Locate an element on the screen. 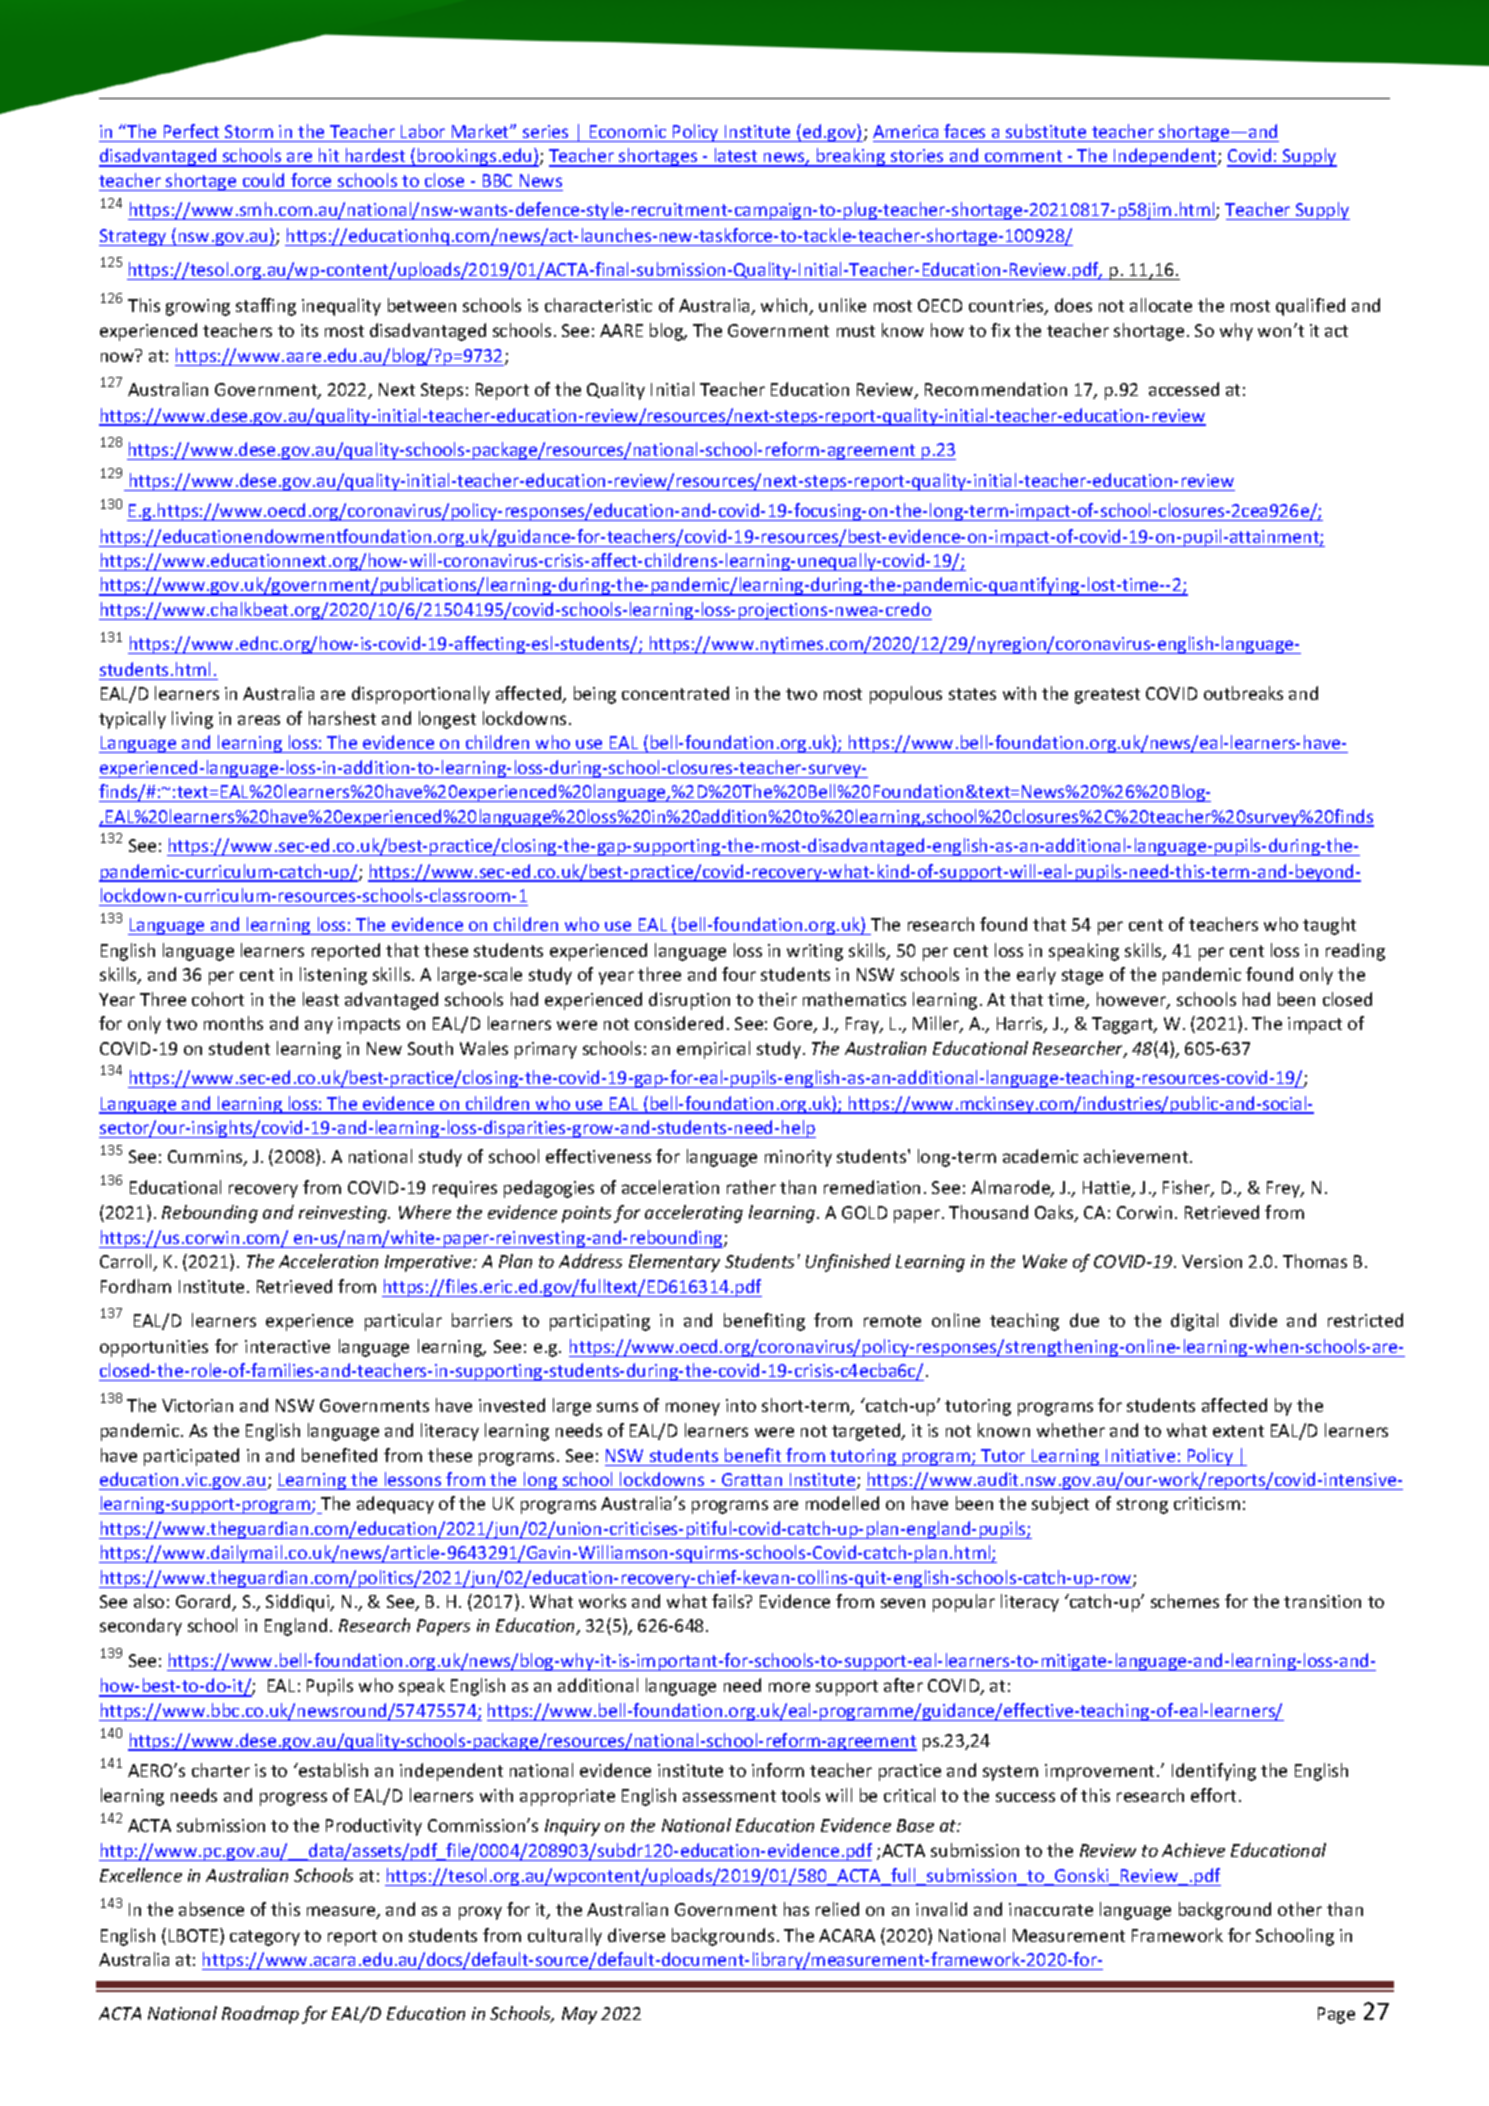 This screenshot has height=2106, width=1489. latest is located at coordinates (736, 157).
